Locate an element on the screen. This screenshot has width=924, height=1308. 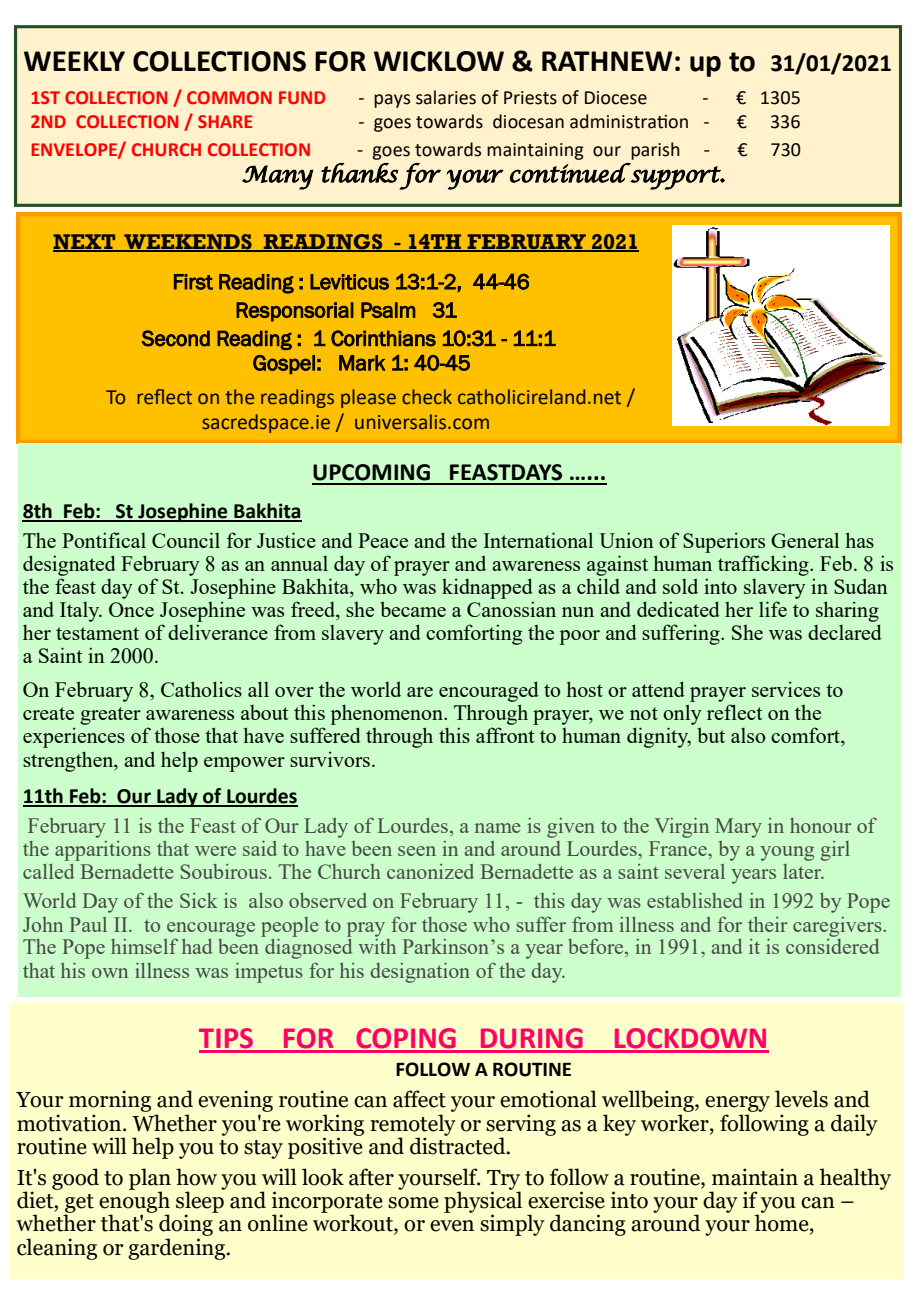
phenomenon is located at coordinates (388, 714).
